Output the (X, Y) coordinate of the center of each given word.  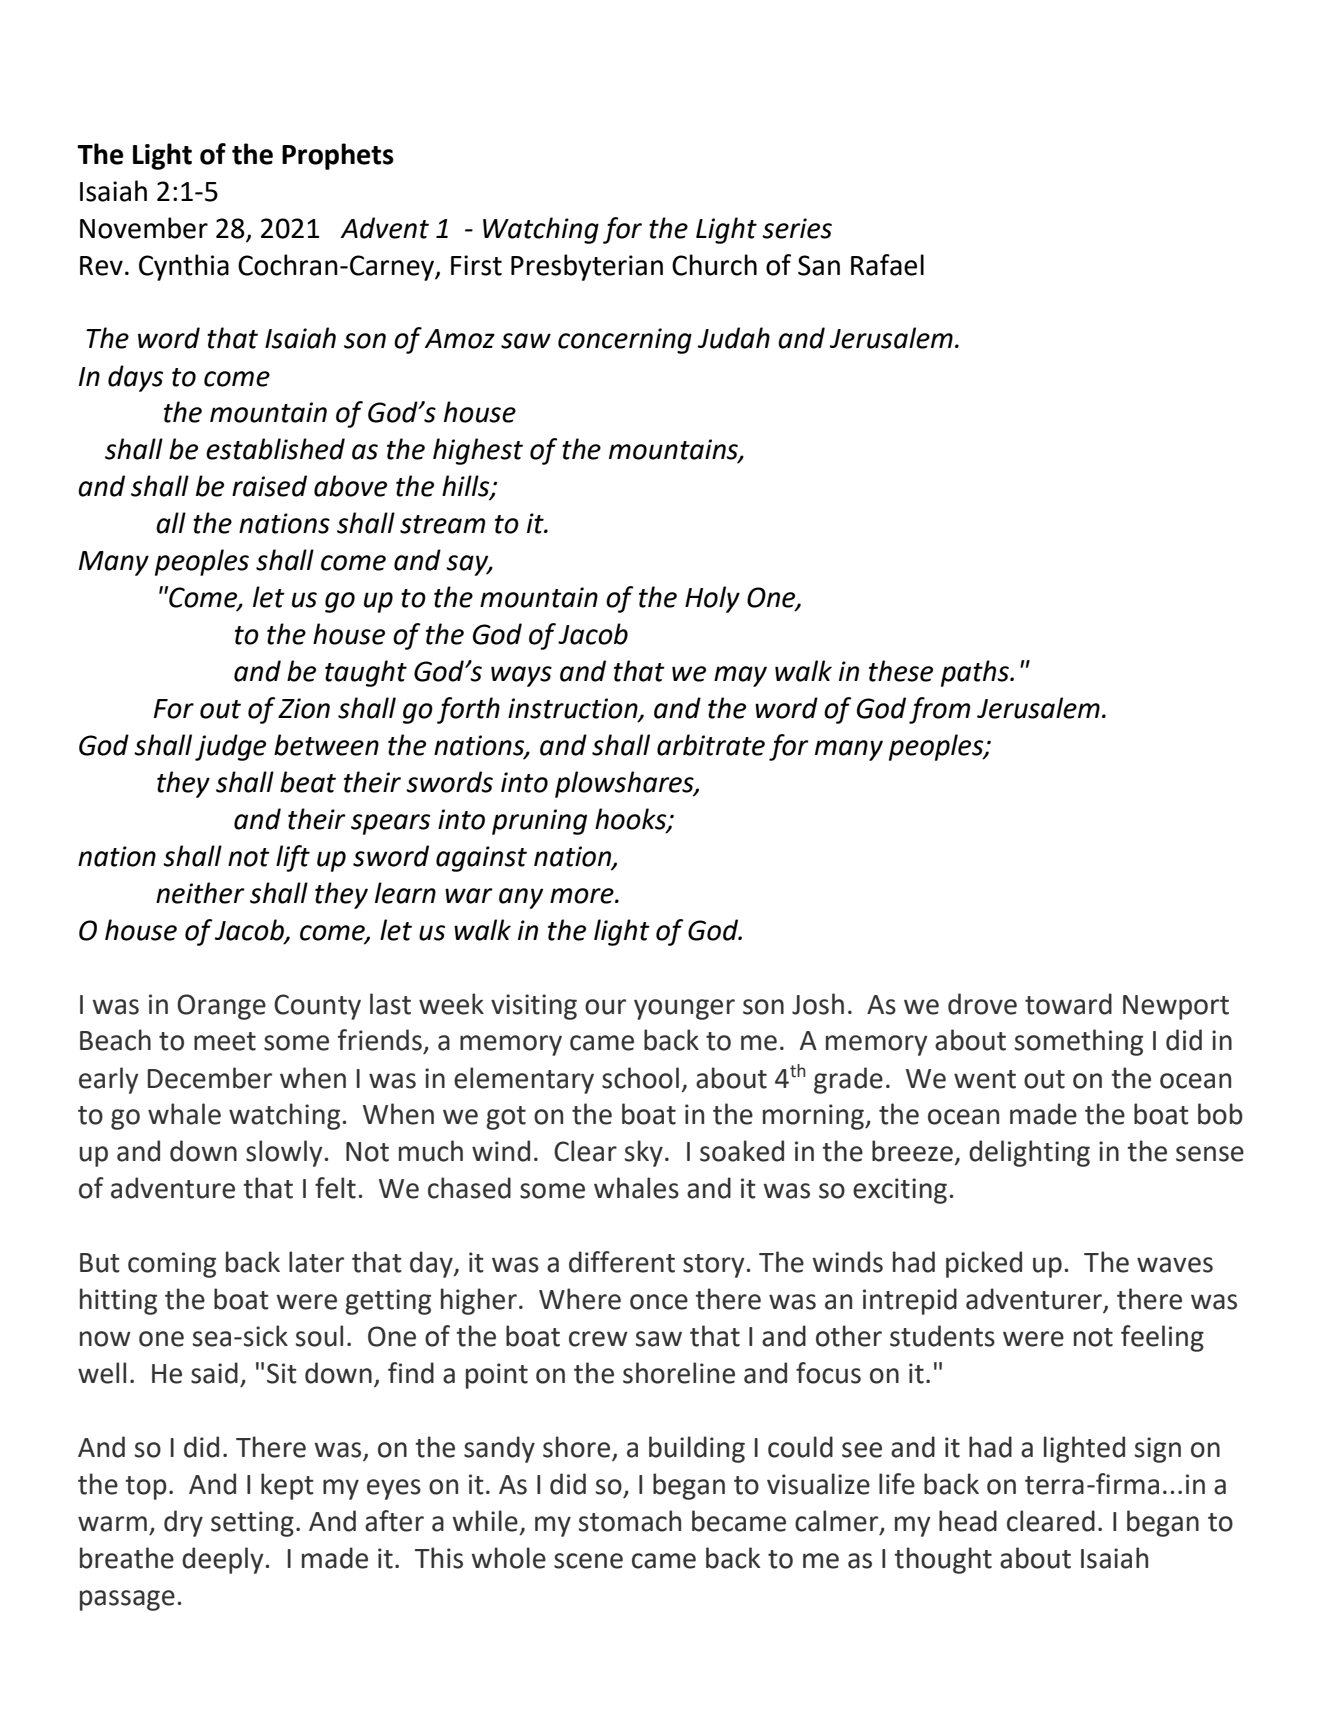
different (622, 1262)
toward (1068, 1004)
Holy (712, 599)
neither (200, 893)
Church (714, 265)
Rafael (887, 265)
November (144, 228)
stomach (630, 1521)
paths (976, 673)
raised (269, 486)
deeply (223, 1560)
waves (1175, 1265)
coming (172, 1265)
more (583, 896)
